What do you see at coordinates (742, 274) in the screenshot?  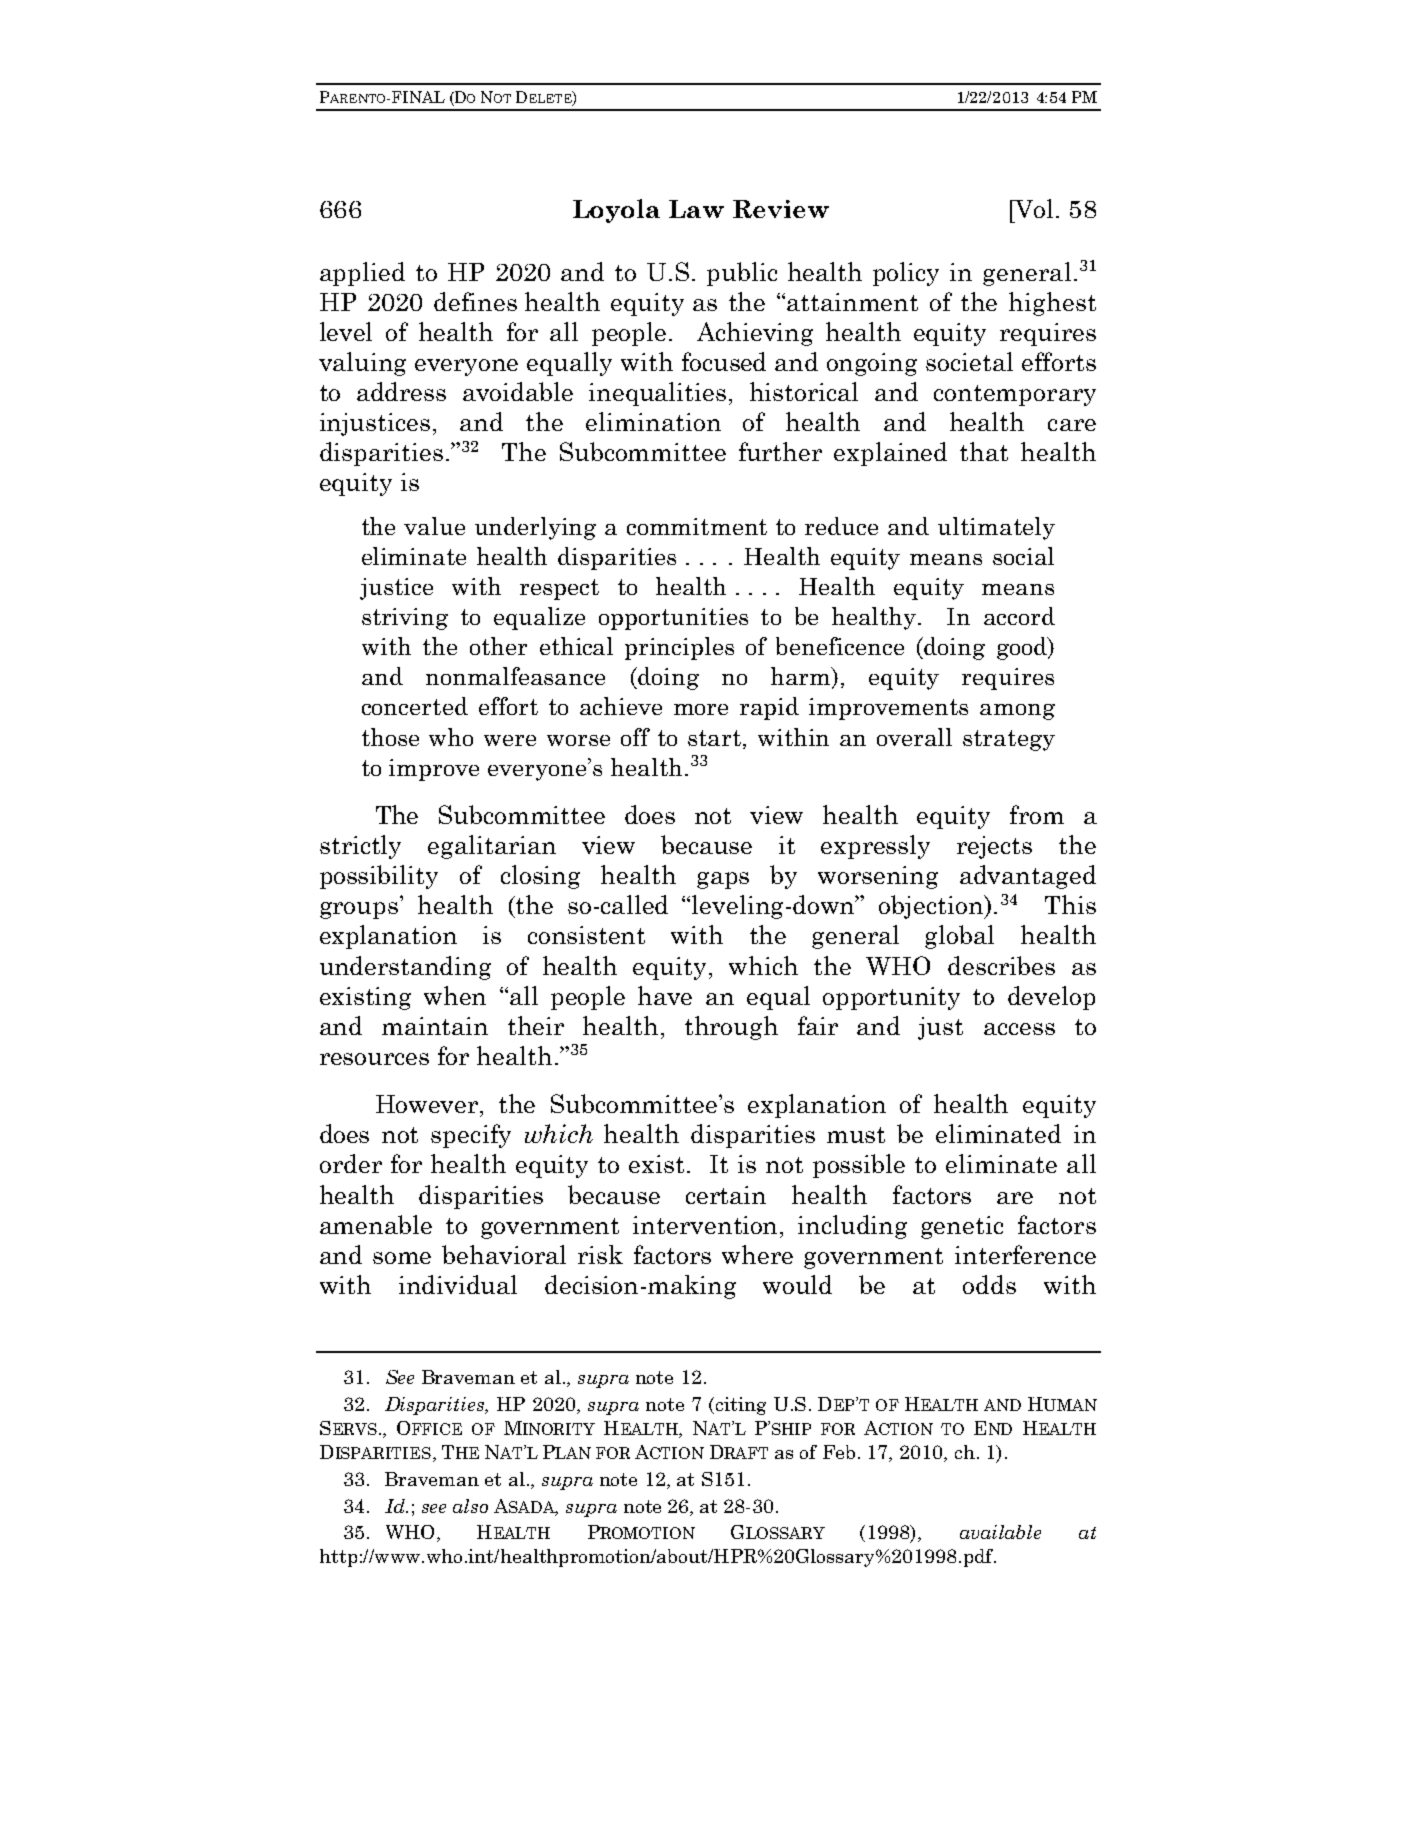 I see `public` at bounding box center [742, 274].
